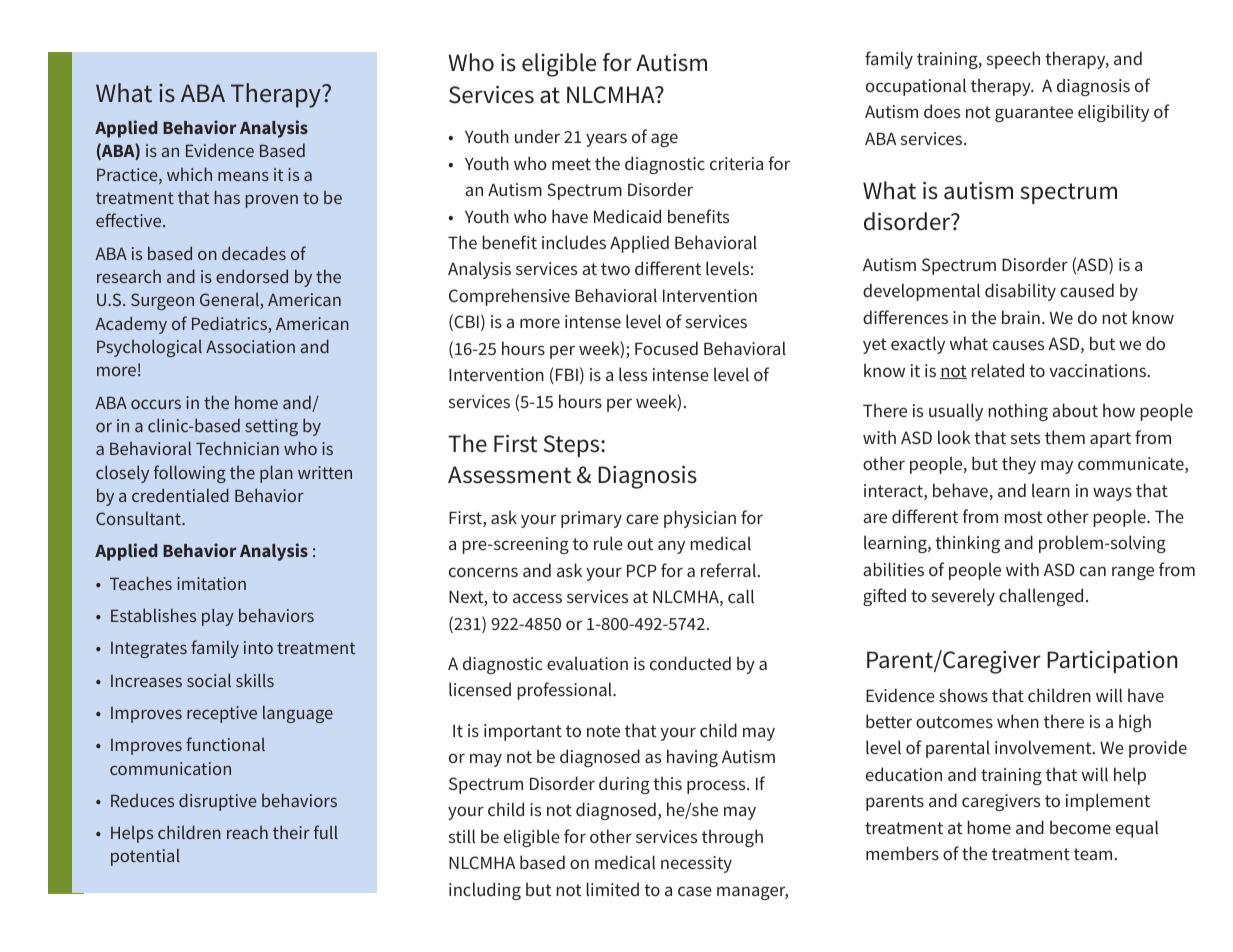 The height and width of the image is (952, 1233). Describe the element at coordinates (247, 832) in the image. I see `reach` at that location.
